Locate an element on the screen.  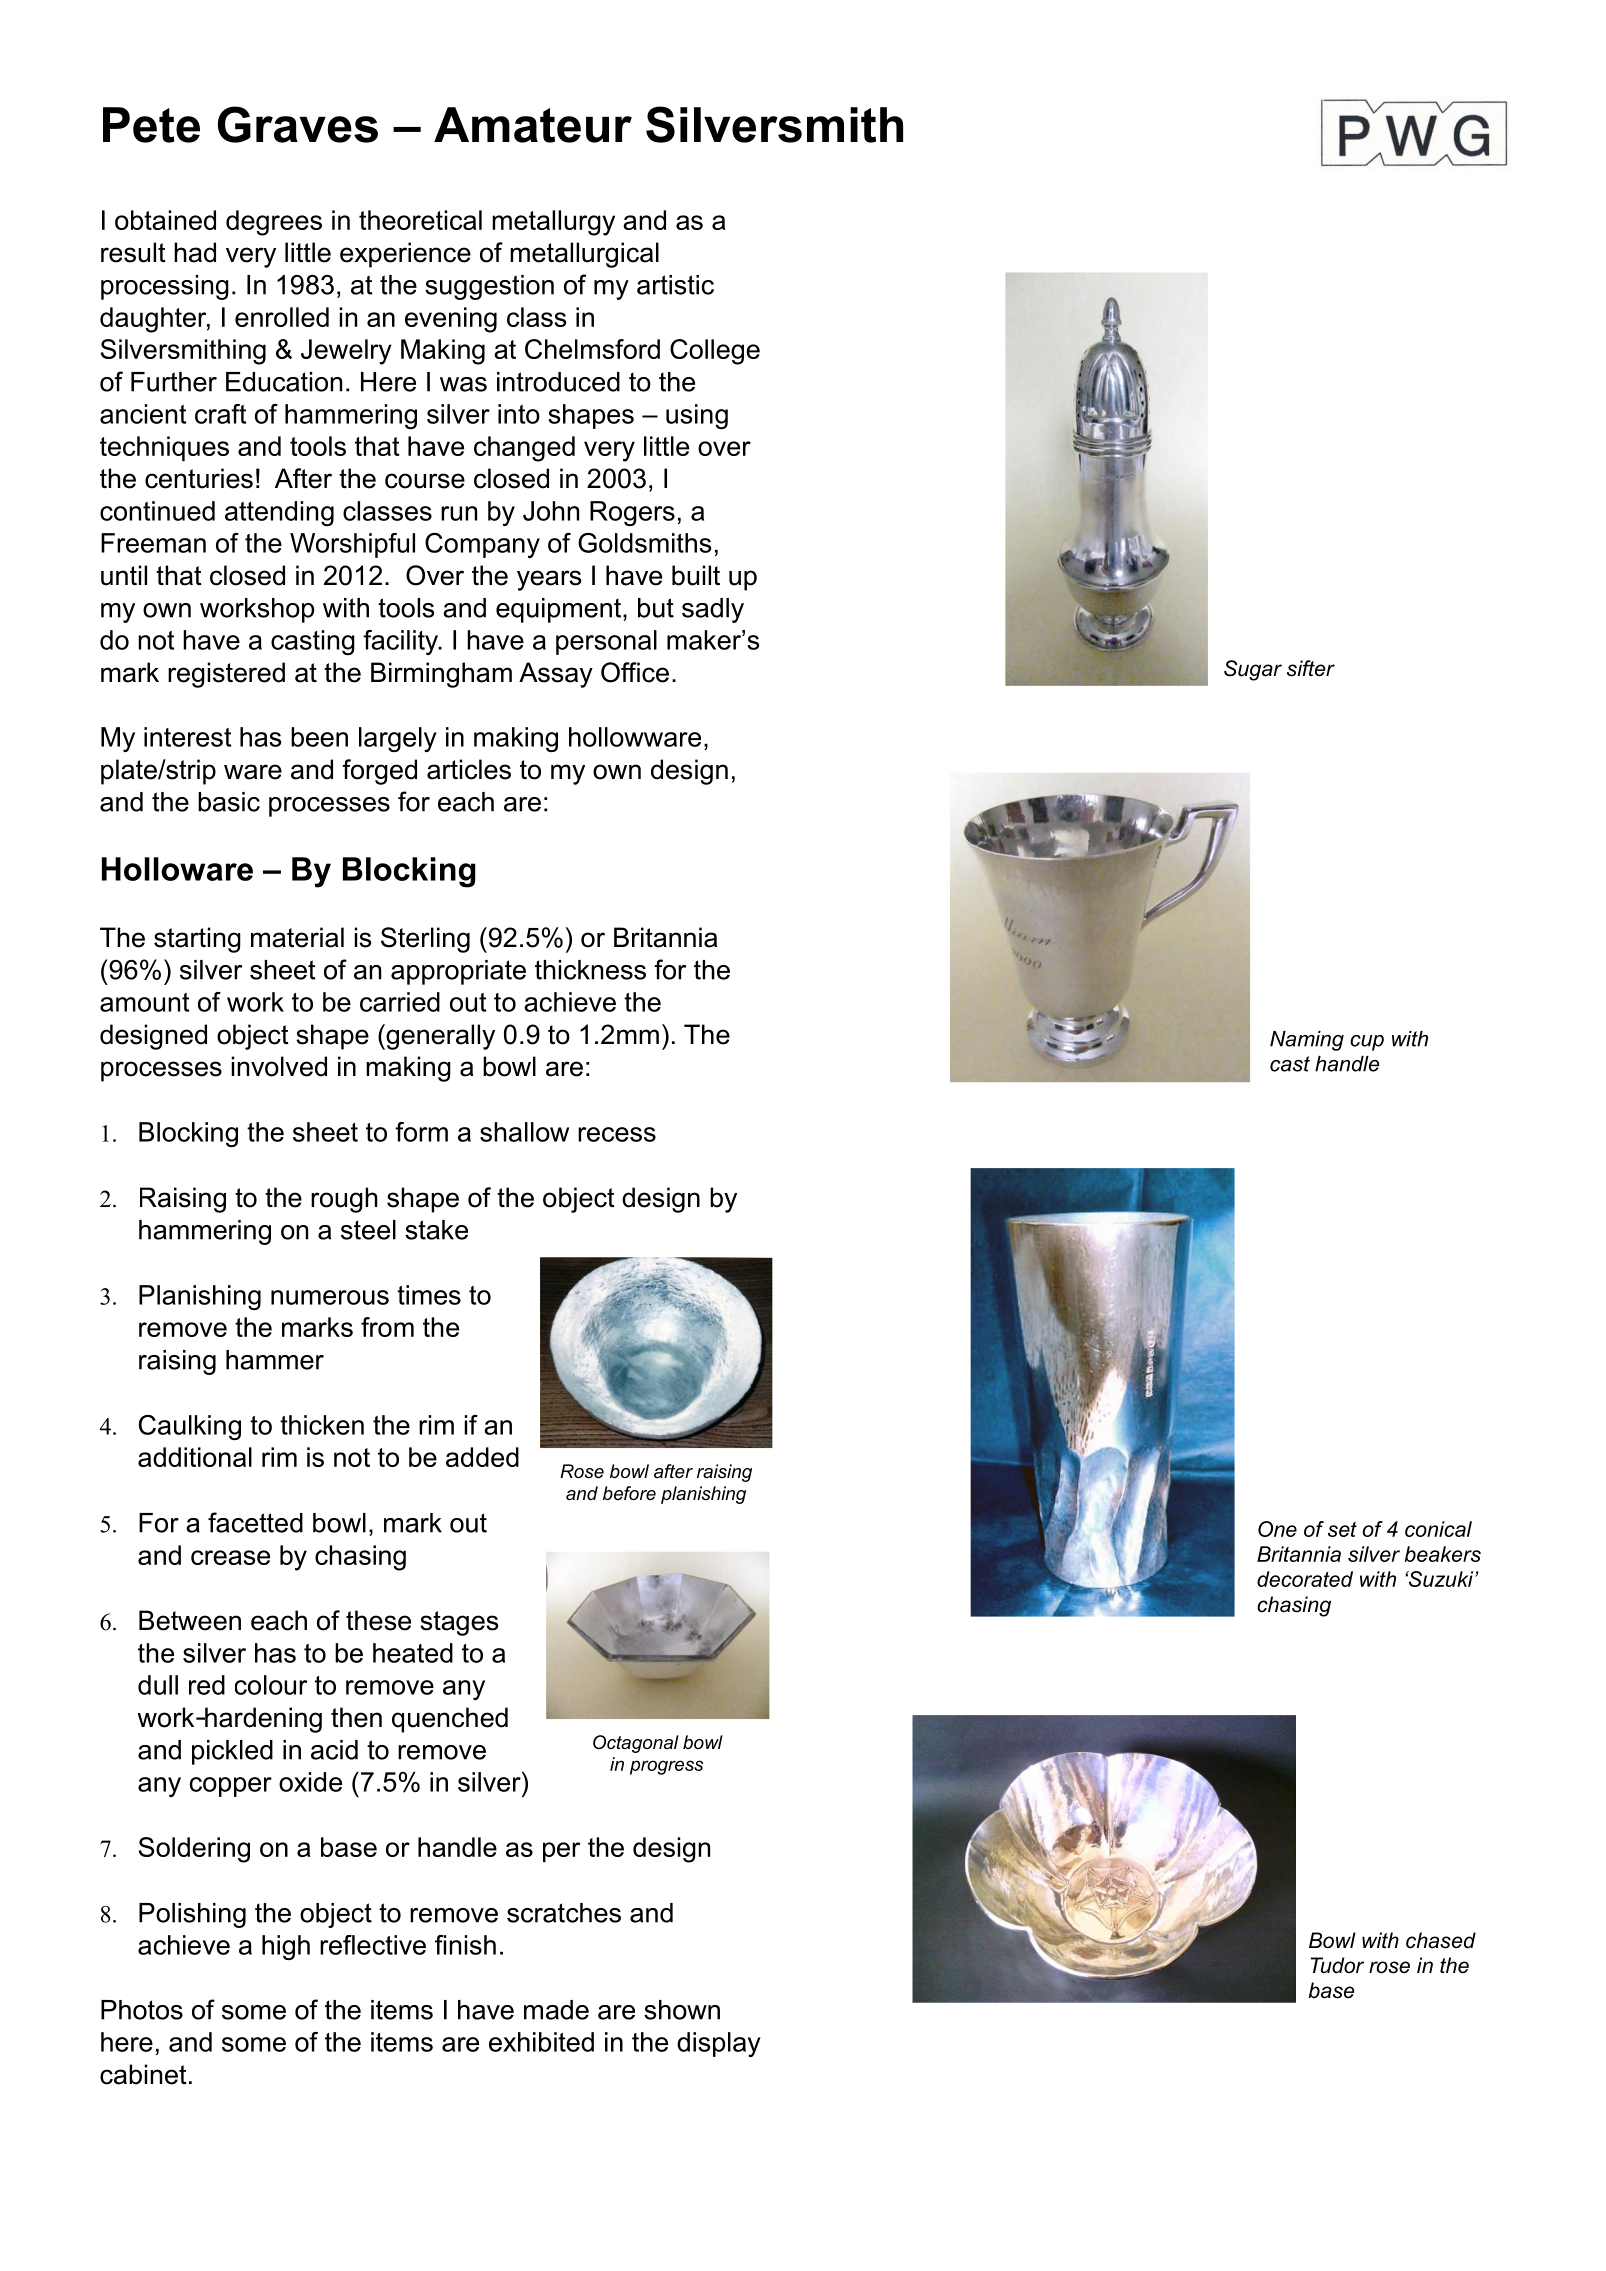
facetted is located at coordinates (255, 1522).
